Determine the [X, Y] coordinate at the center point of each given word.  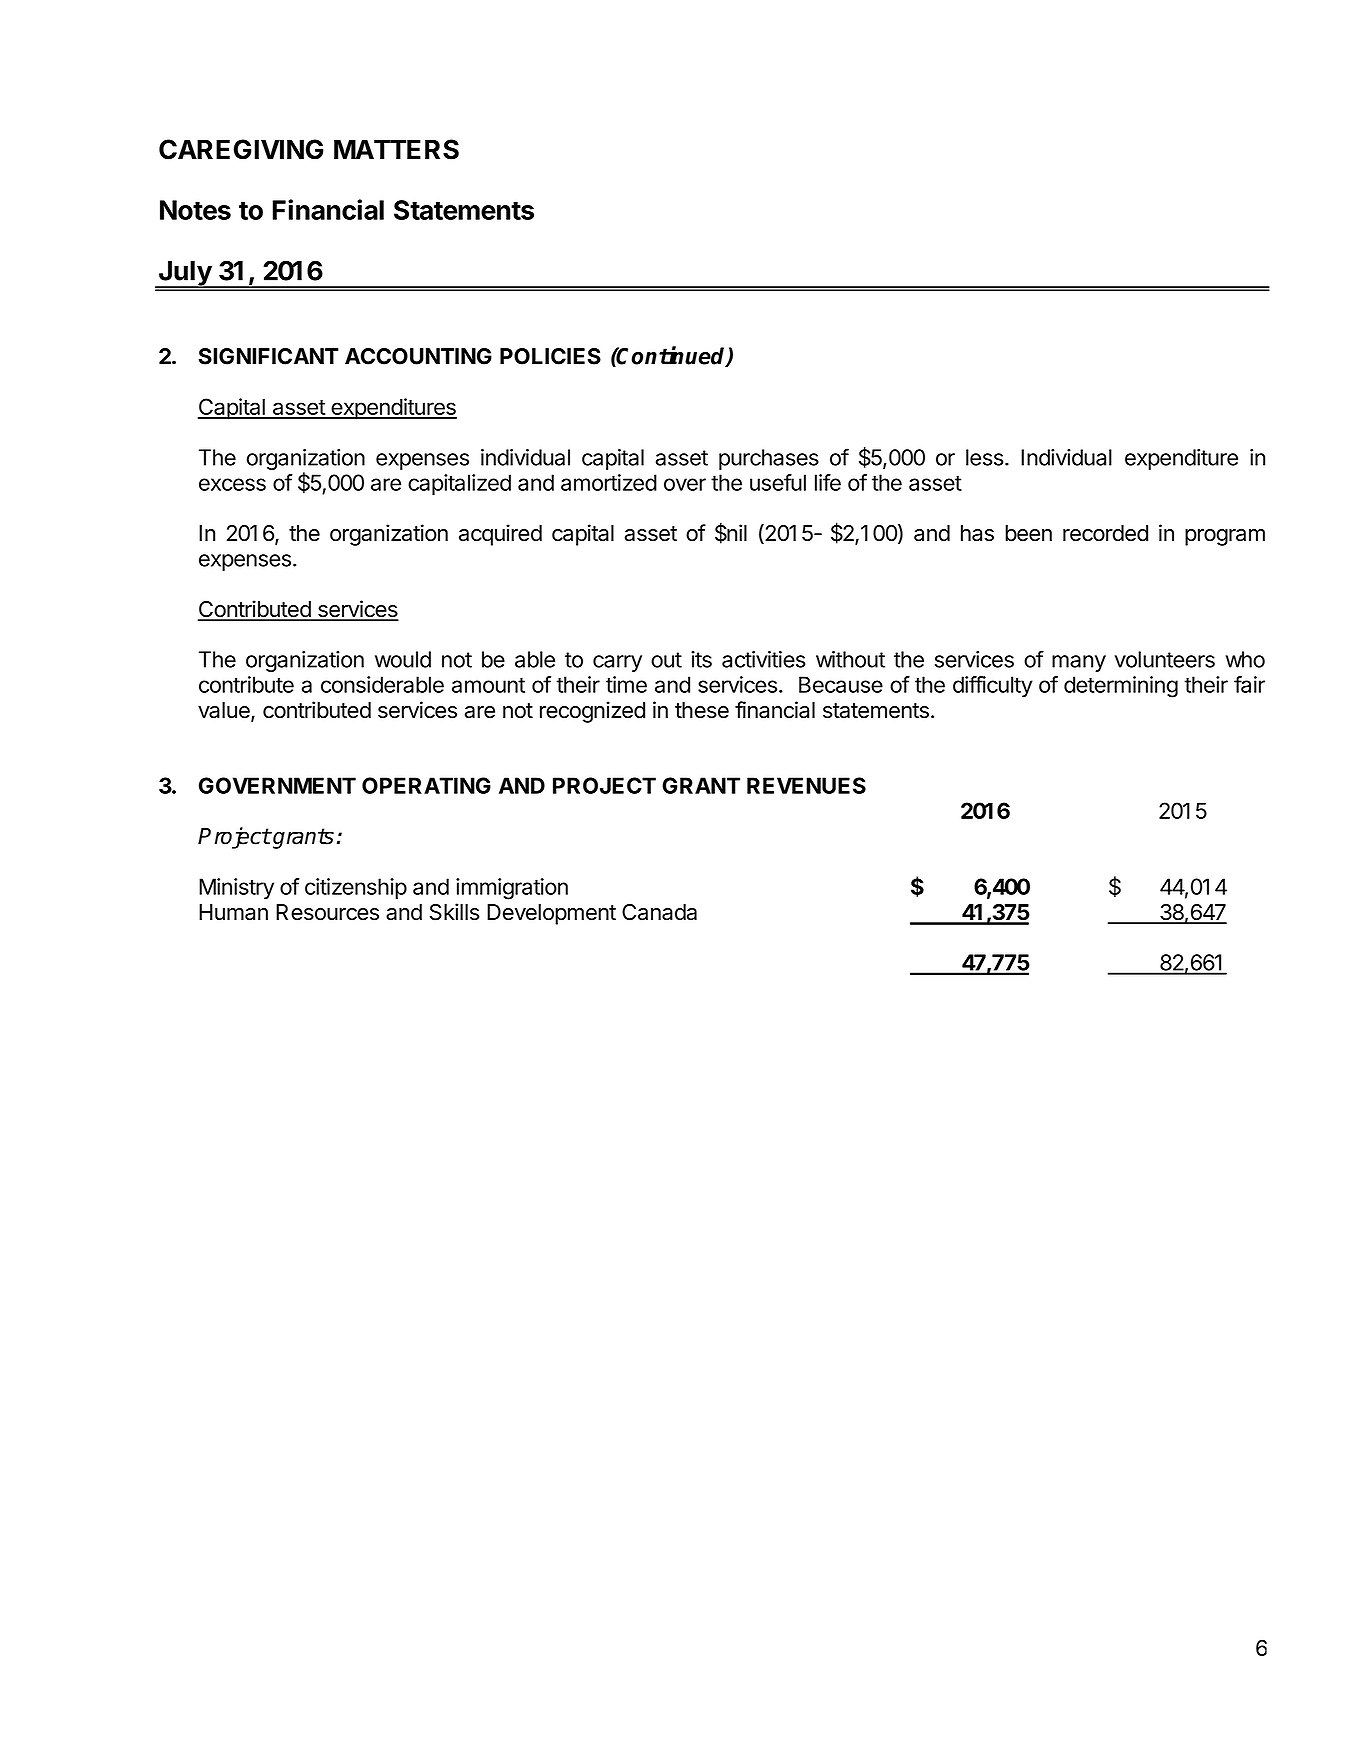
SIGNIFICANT [269, 356]
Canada [659, 912]
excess [232, 484]
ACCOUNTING [418, 356]
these [702, 710]
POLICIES [550, 356]
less [984, 457]
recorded [1105, 533]
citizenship [356, 888]
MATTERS [396, 149]
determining [1121, 687]
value [225, 711]
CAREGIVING [241, 149]
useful [778, 482]
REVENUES [806, 785]
